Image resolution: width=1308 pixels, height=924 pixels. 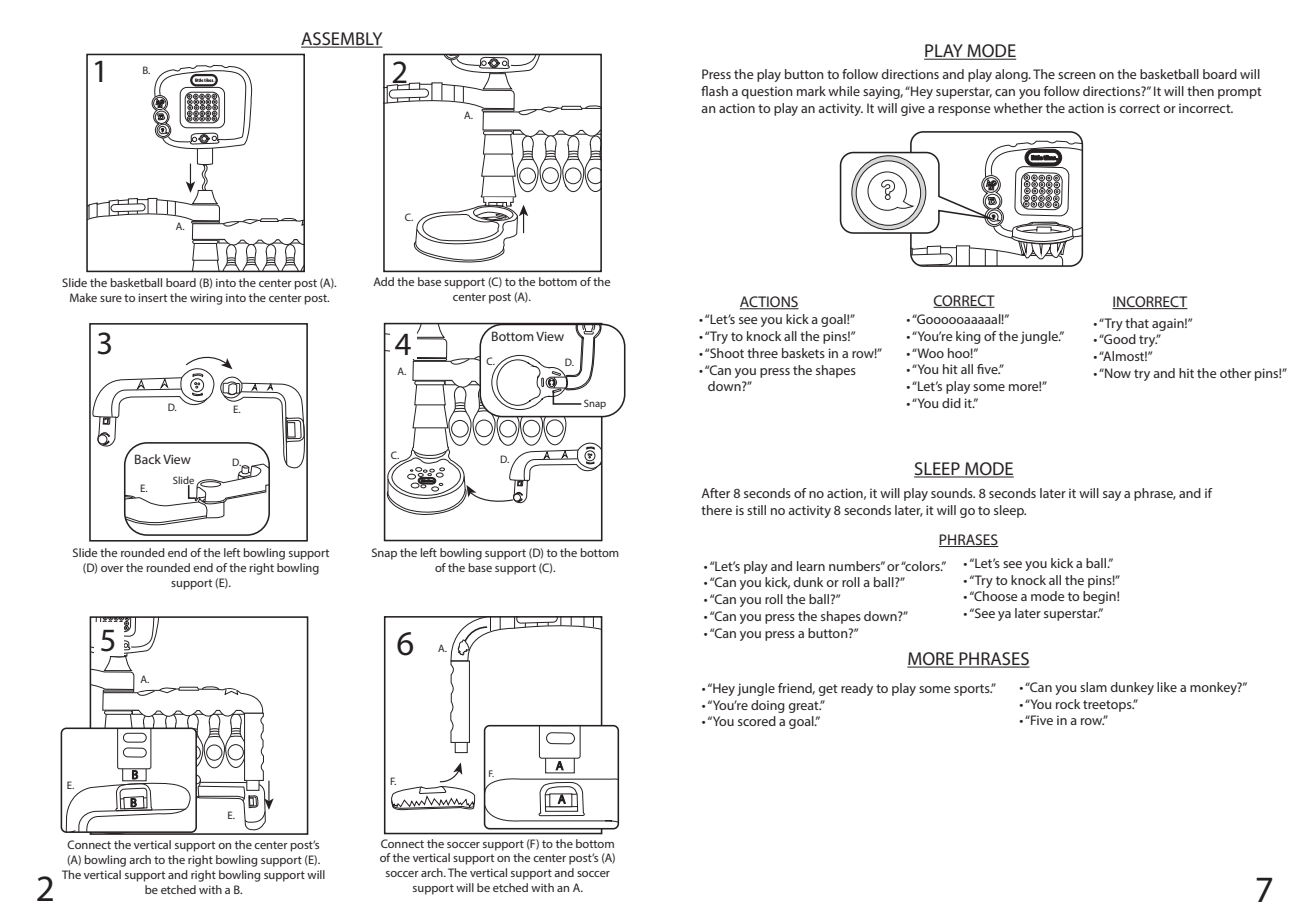 I want to click on screen, so click(x=1077, y=75).
